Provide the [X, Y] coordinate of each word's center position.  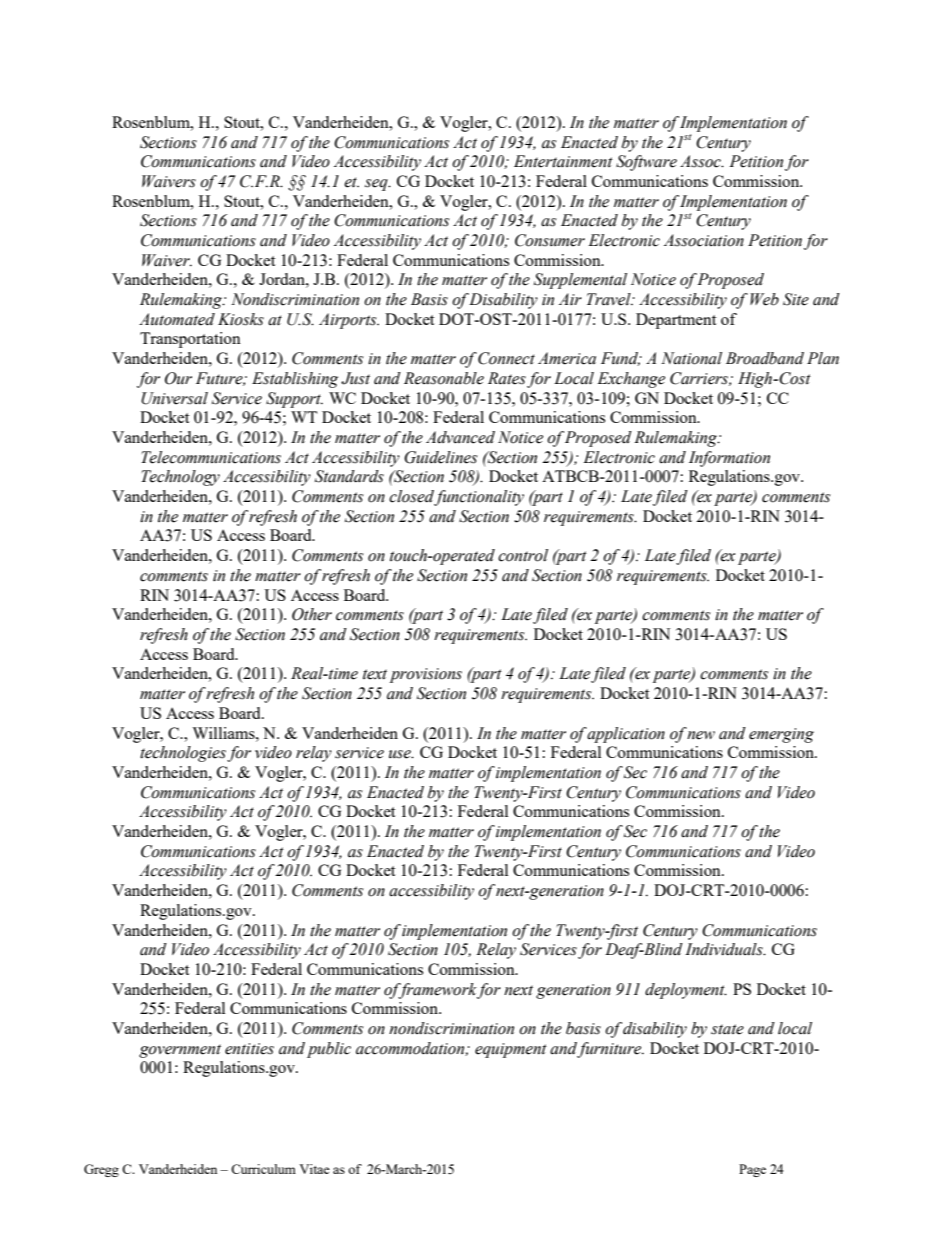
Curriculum [263, 1169]
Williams [224, 733]
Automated [177, 319]
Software [646, 163]
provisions [426, 675]
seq [377, 185]
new [701, 735]
